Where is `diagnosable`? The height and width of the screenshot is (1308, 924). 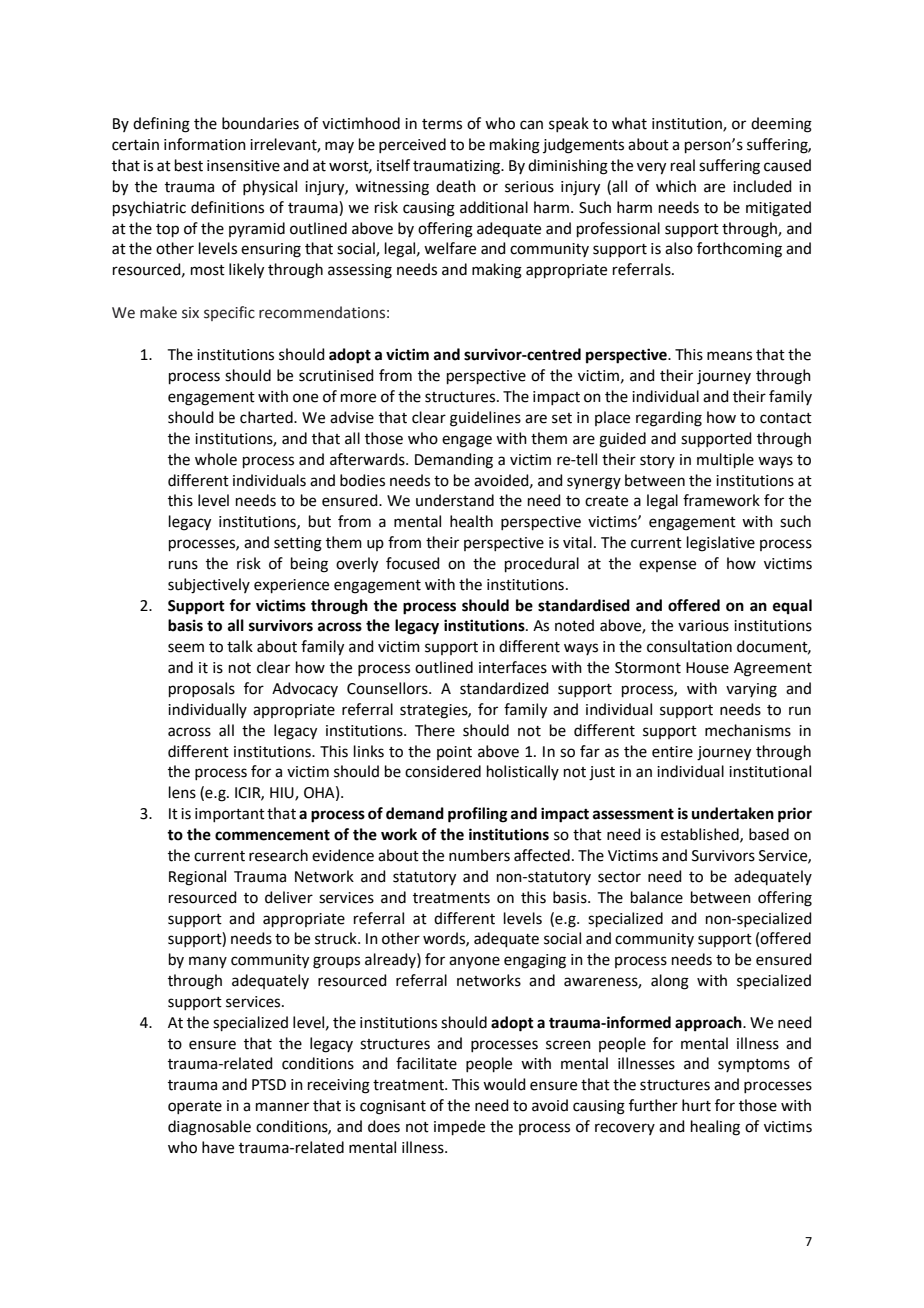 diagnosable is located at coordinates (209, 1128).
